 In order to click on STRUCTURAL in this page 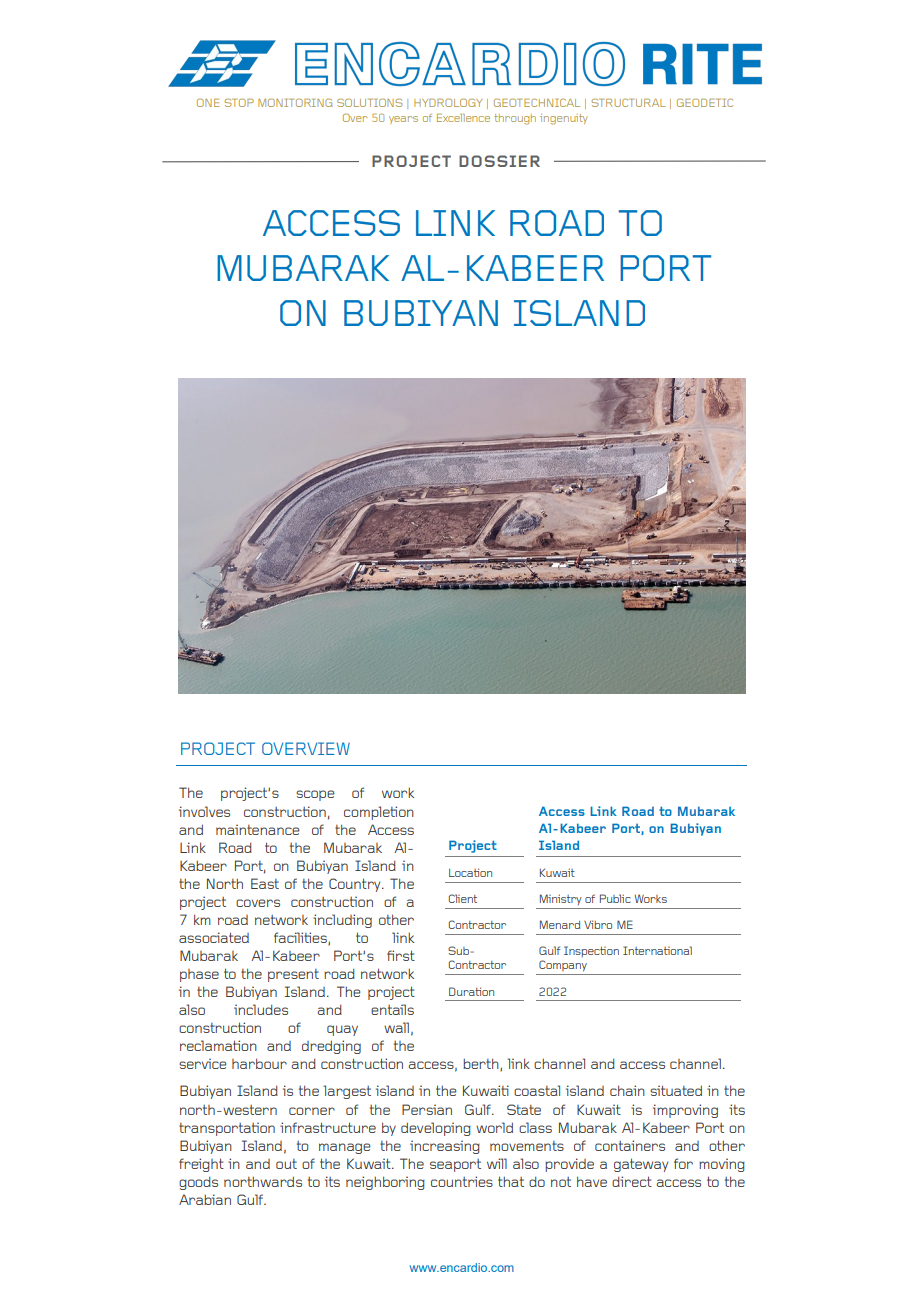, I will do `click(628, 103)`.
